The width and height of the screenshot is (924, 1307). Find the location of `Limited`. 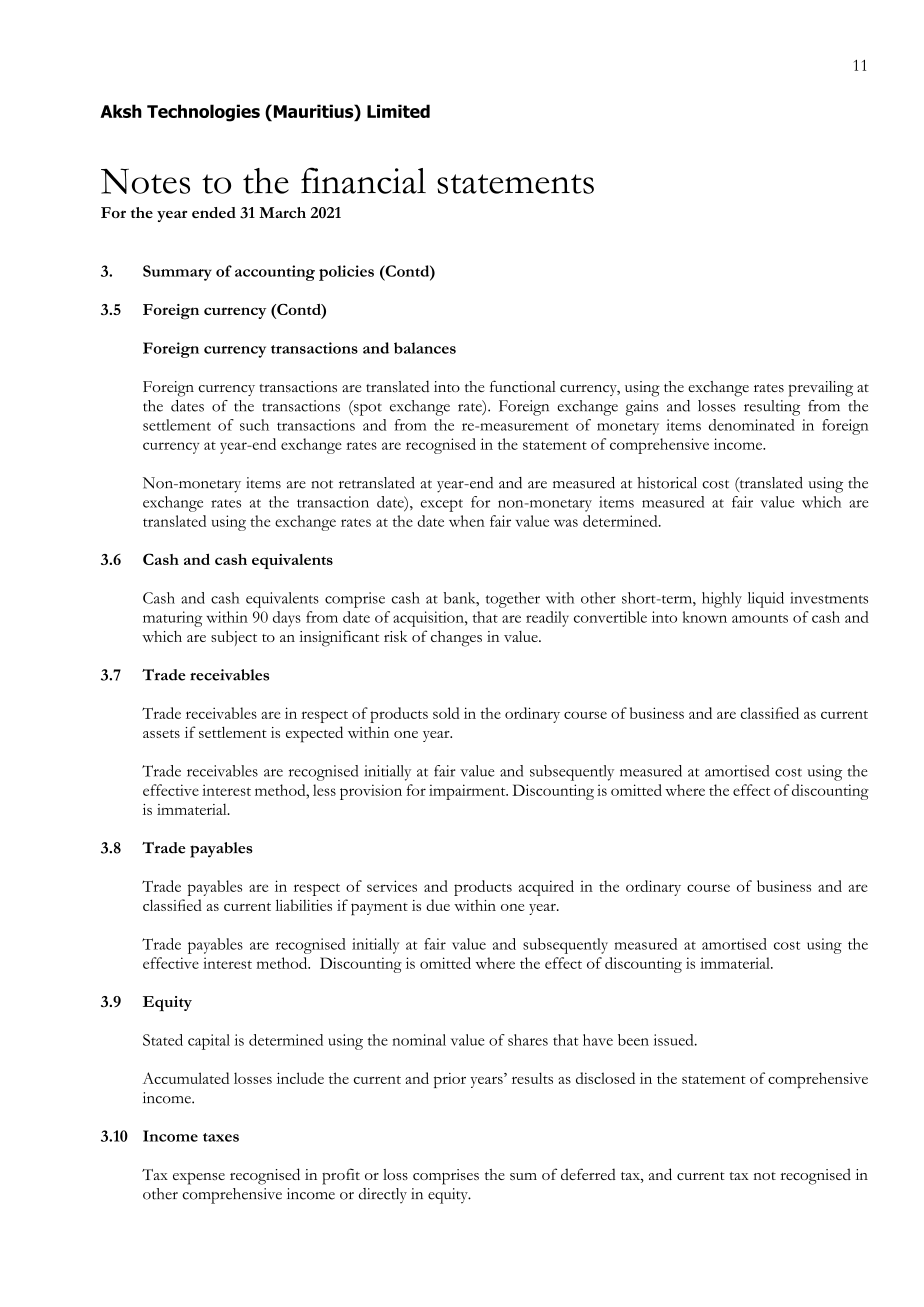

Limited is located at coordinates (398, 111).
